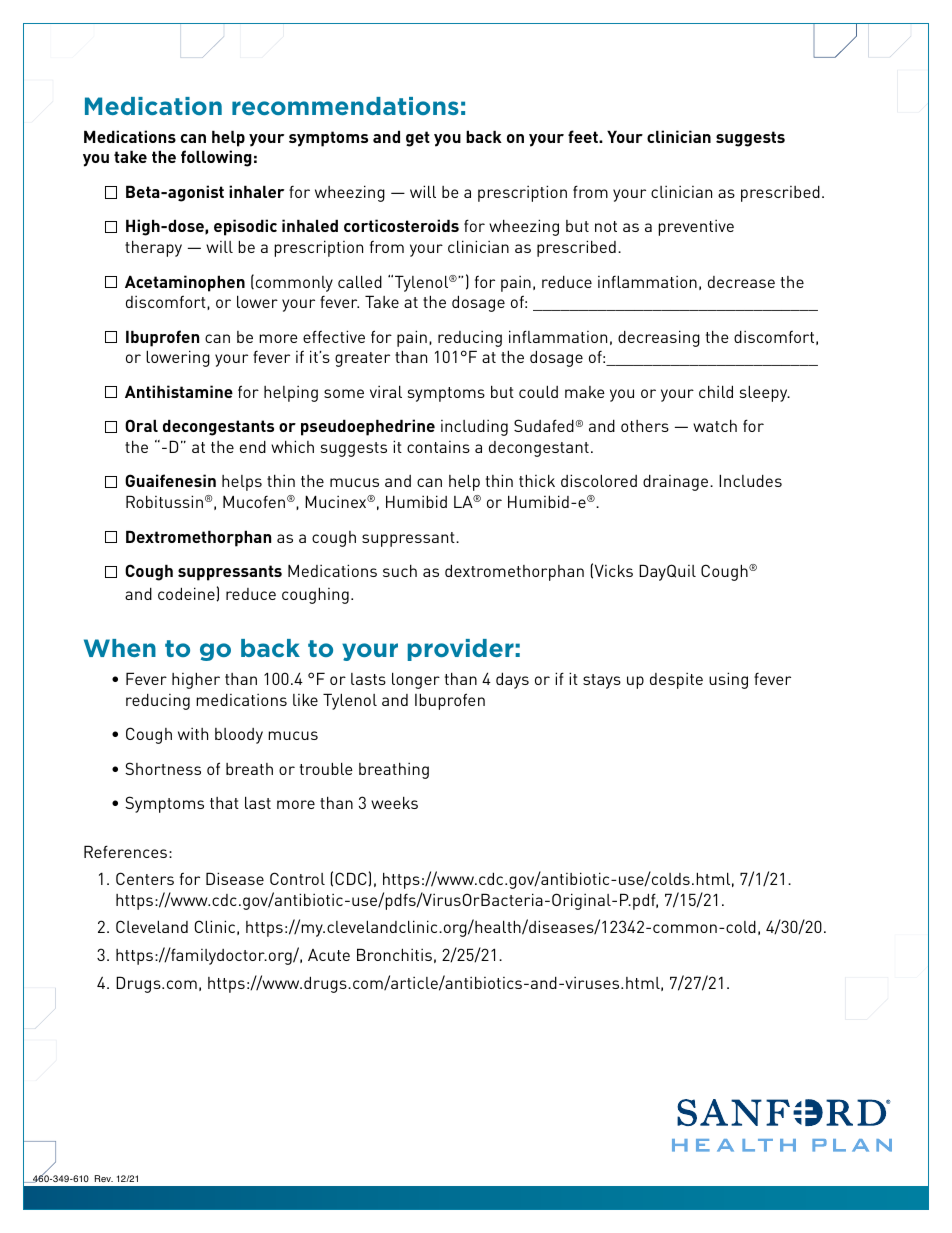 The height and width of the page is (1233, 952). I want to click on drainage, so click(677, 483).
